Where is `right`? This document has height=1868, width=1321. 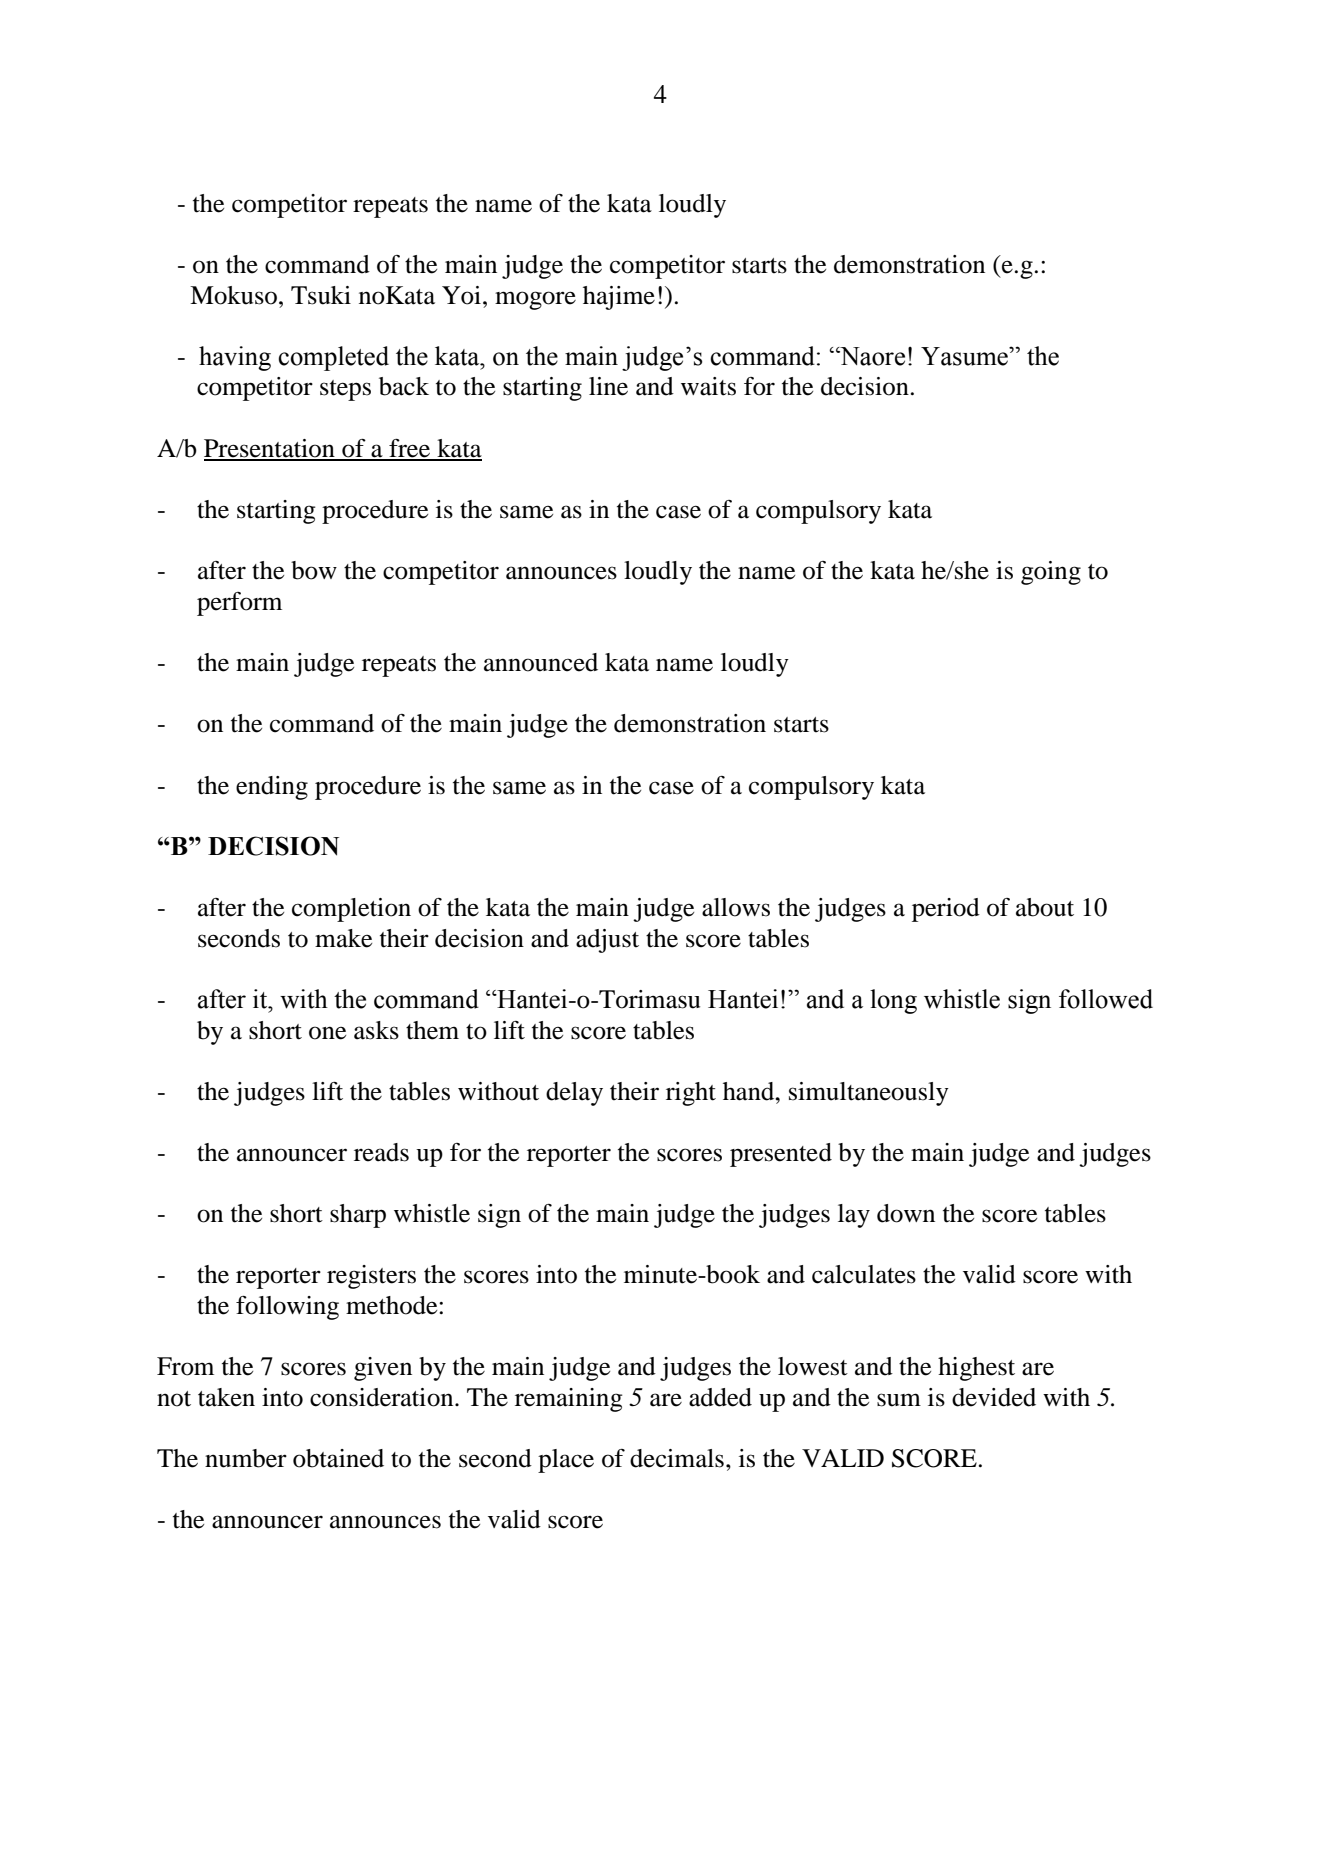 right is located at coordinates (691, 1094).
